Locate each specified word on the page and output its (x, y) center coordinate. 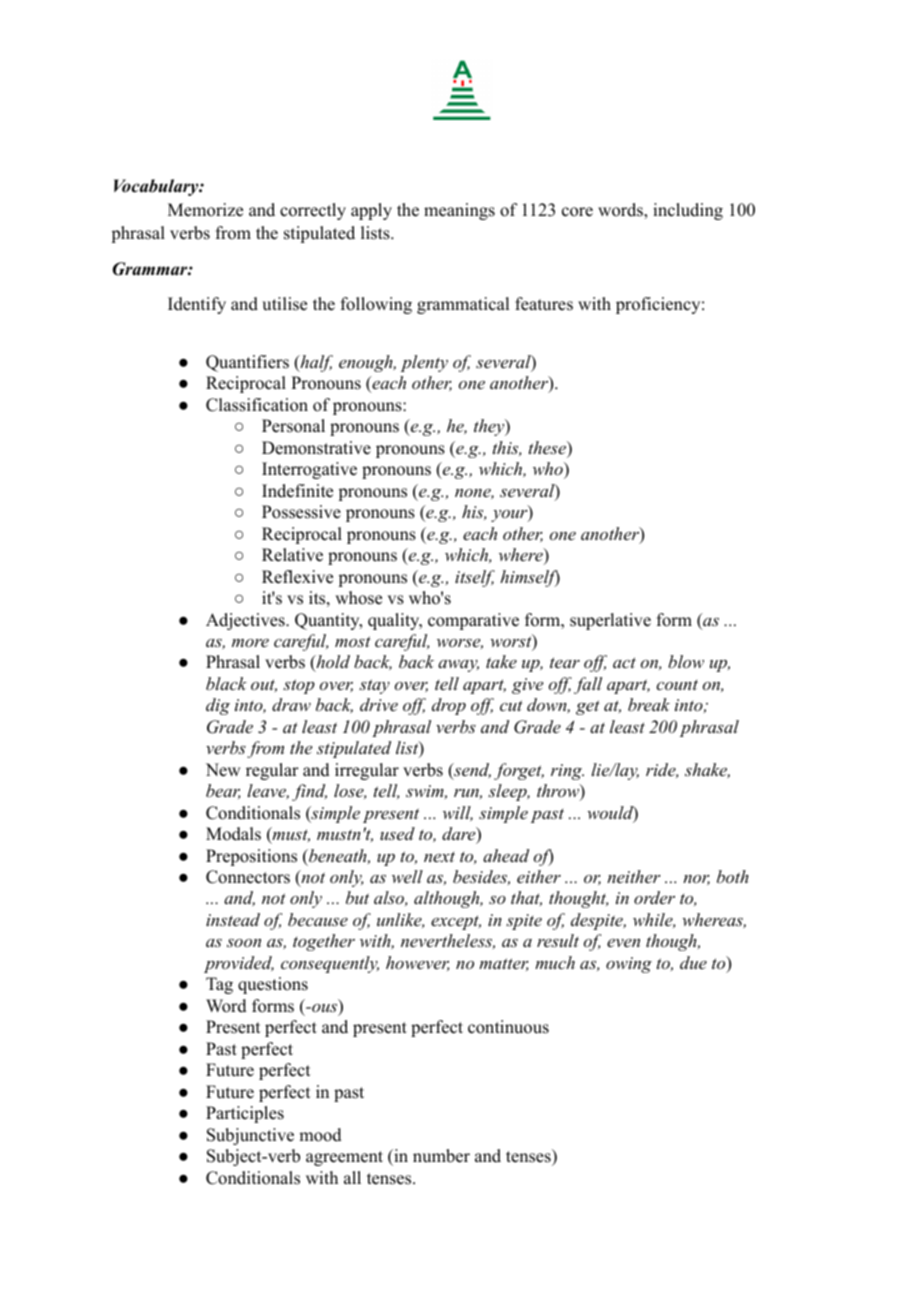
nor (696, 880)
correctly (313, 211)
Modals (233, 834)
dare (460, 835)
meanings (459, 211)
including (688, 211)
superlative (610, 621)
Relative (292, 555)
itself (475, 578)
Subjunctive (250, 1136)
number (441, 1156)
